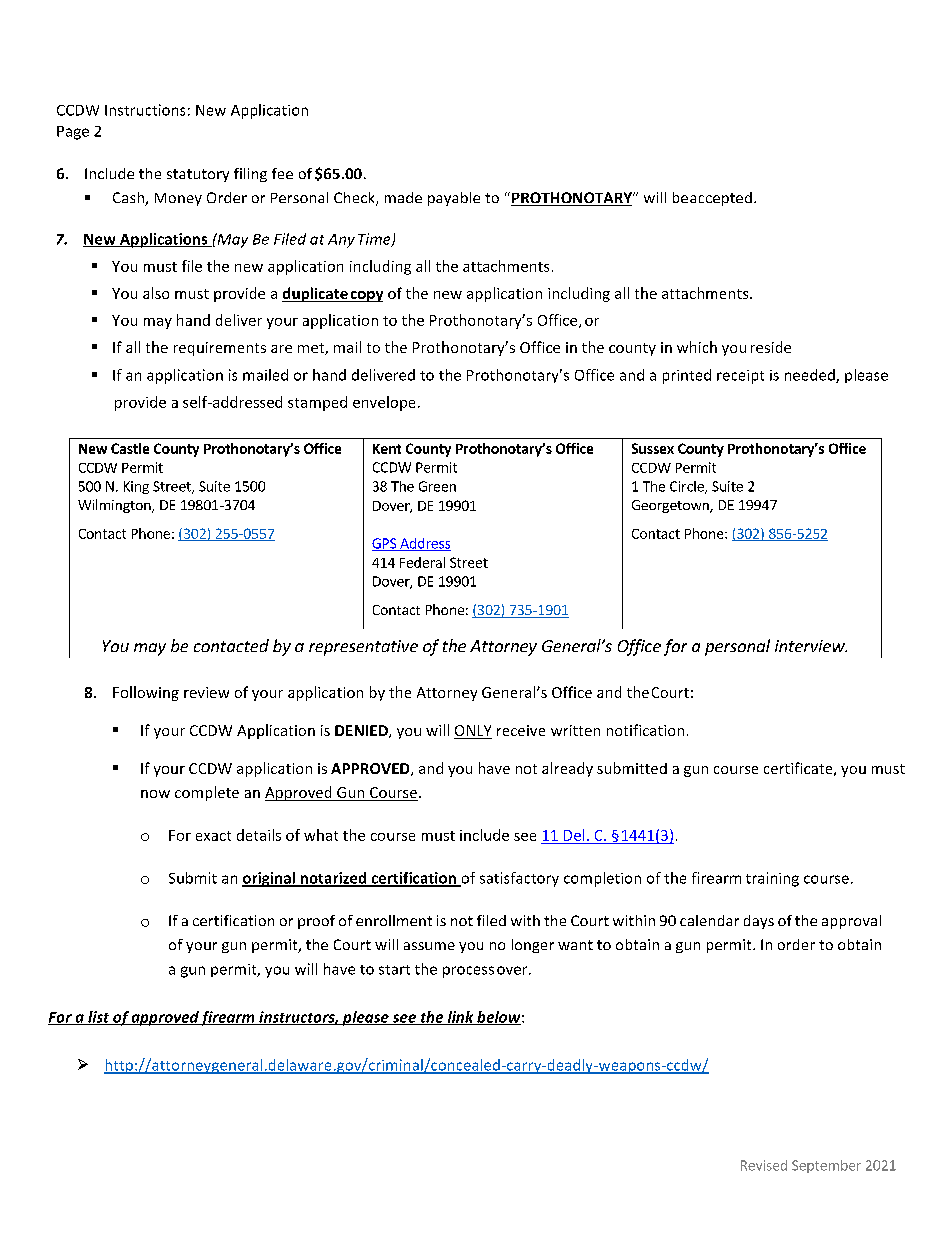 The image size is (952, 1233). What do you see at coordinates (688, 487) in the screenshot?
I see `Circle` at bounding box center [688, 487].
